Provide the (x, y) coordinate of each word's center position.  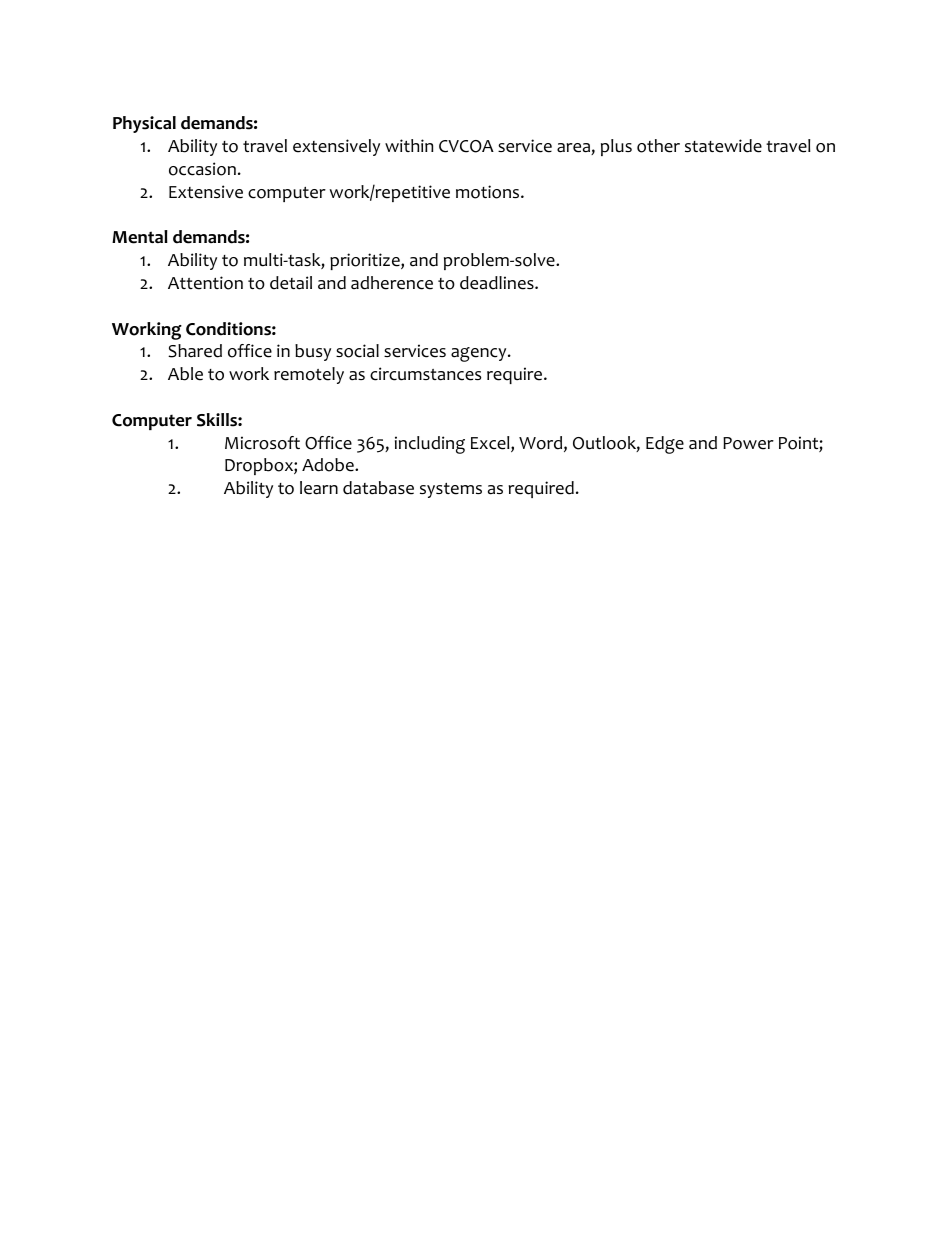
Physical (144, 124)
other (658, 146)
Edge (665, 445)
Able (185, 374)
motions (489, 192)
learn (319, 488)
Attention (205, 283)
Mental (140, 237)
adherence (392, 283)
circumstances (425, 374)
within (409, 145)
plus (616, 147)
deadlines (498, 283)
